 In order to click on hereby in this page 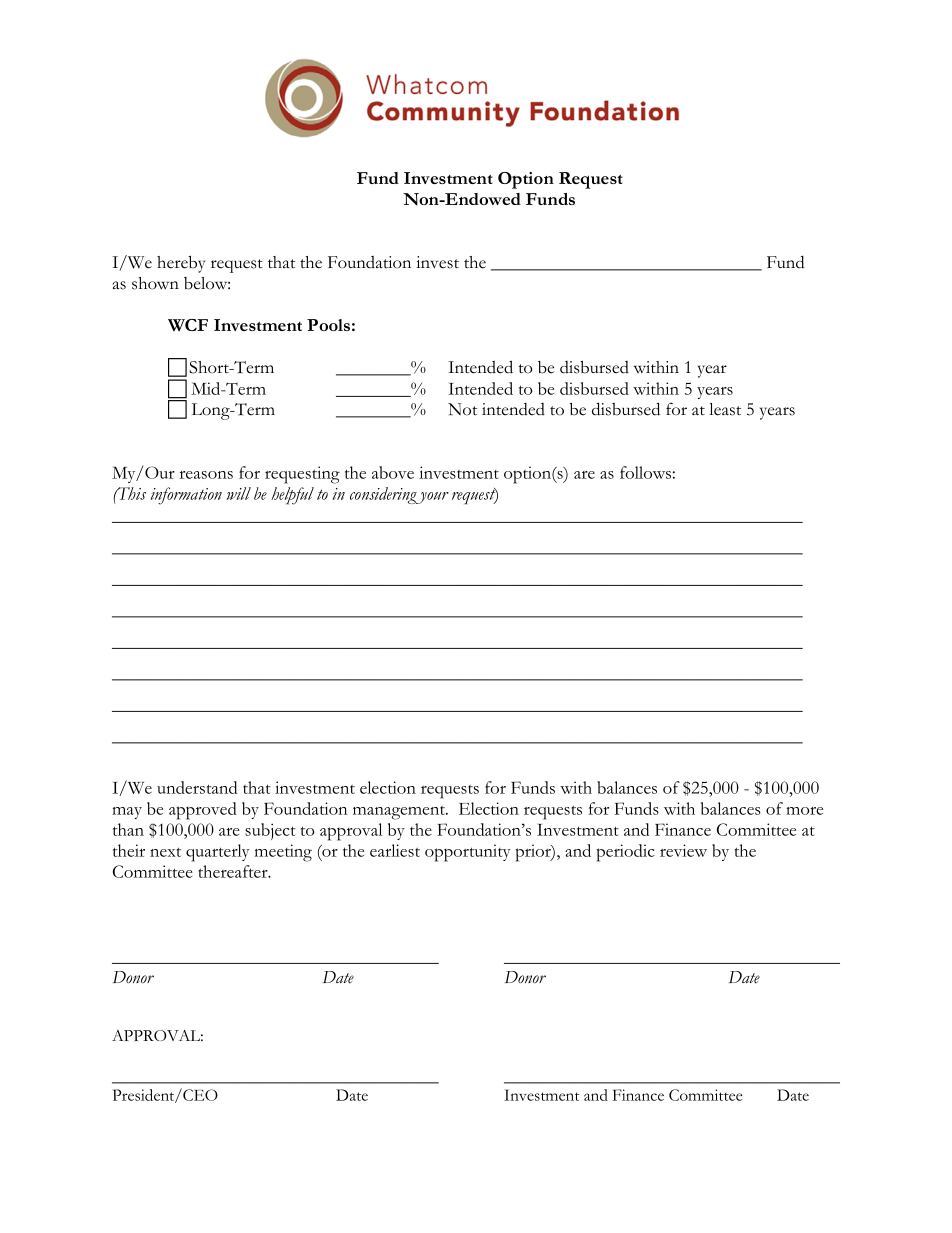, I will do `click(181, 264)`.
